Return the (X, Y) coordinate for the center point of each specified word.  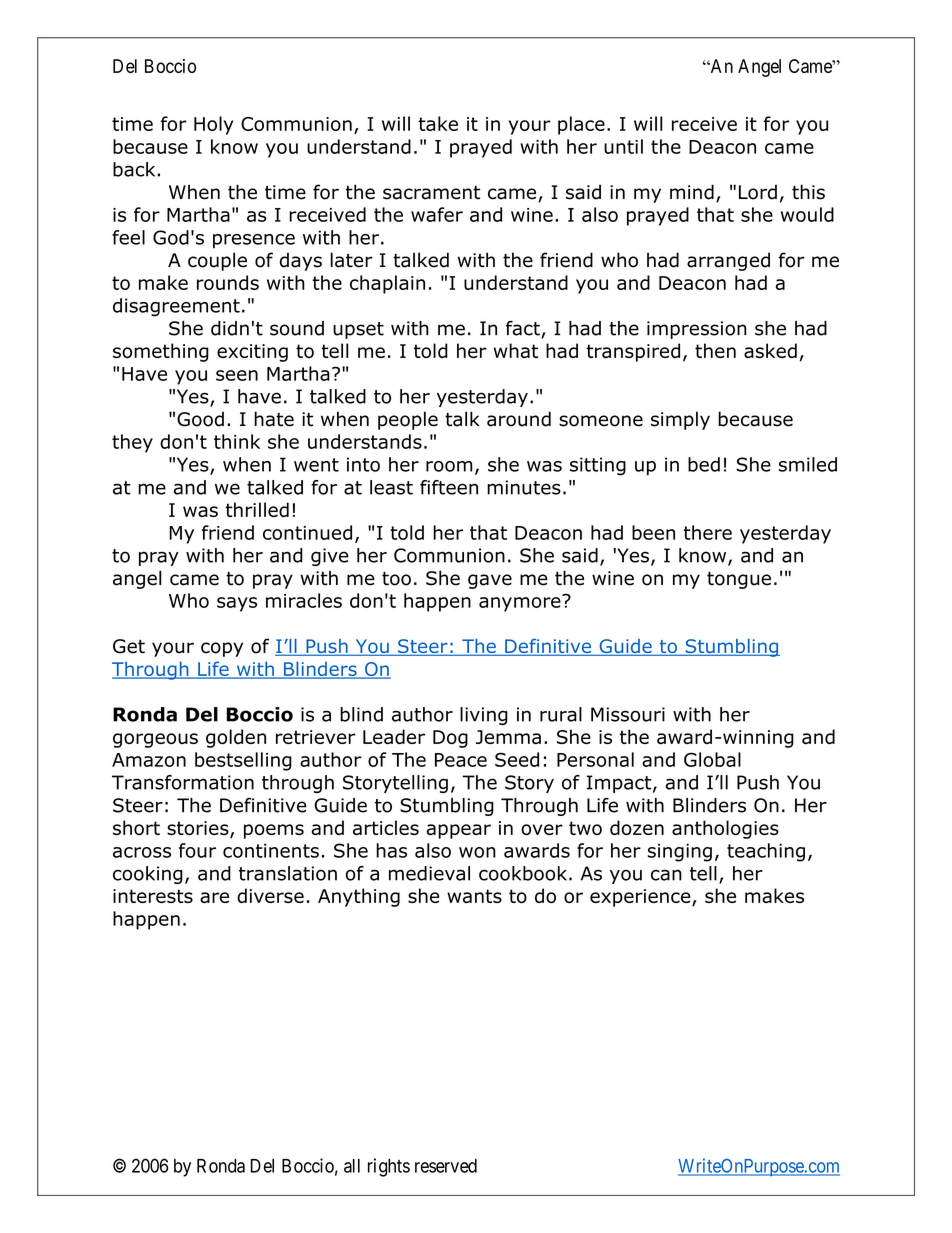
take (438, 123)
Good (200, 419)
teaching (766, 852)
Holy (213, 125)
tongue (739, 580)
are (214, 897)
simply (680, 420)
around (519, 419)
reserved (446, 1166)
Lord (758, 192)
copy (222, 649)
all (352, 1166)
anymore (521, 603)
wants (474, 896)
